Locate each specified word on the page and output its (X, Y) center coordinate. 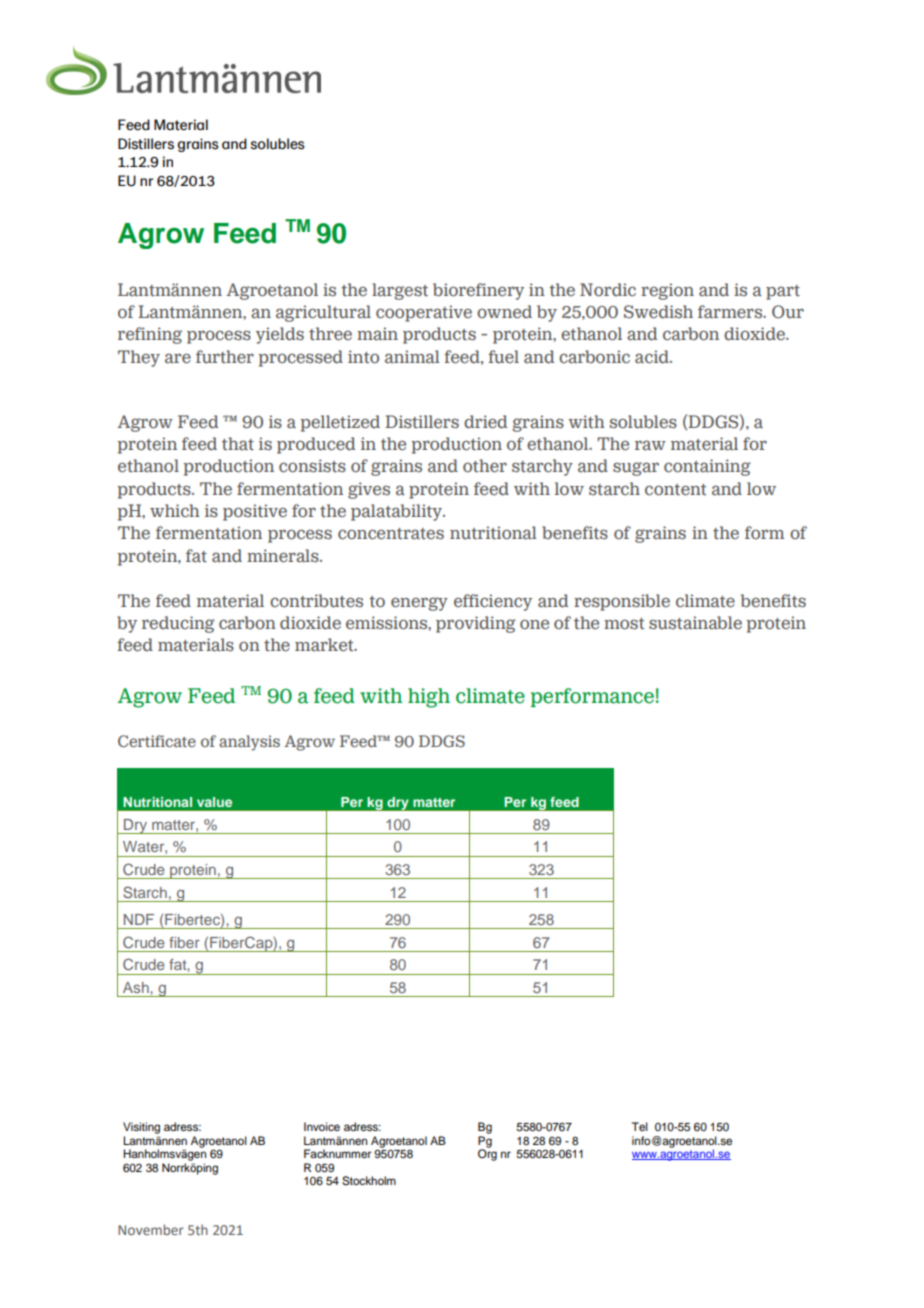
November (151, 1229)
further (225, 357)
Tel (640, 1126)
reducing (178, 624)
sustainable (695, 623)
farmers (731, 312)
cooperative (424, 313)
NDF (139, 919)
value (214, 802)
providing (476, 624)
